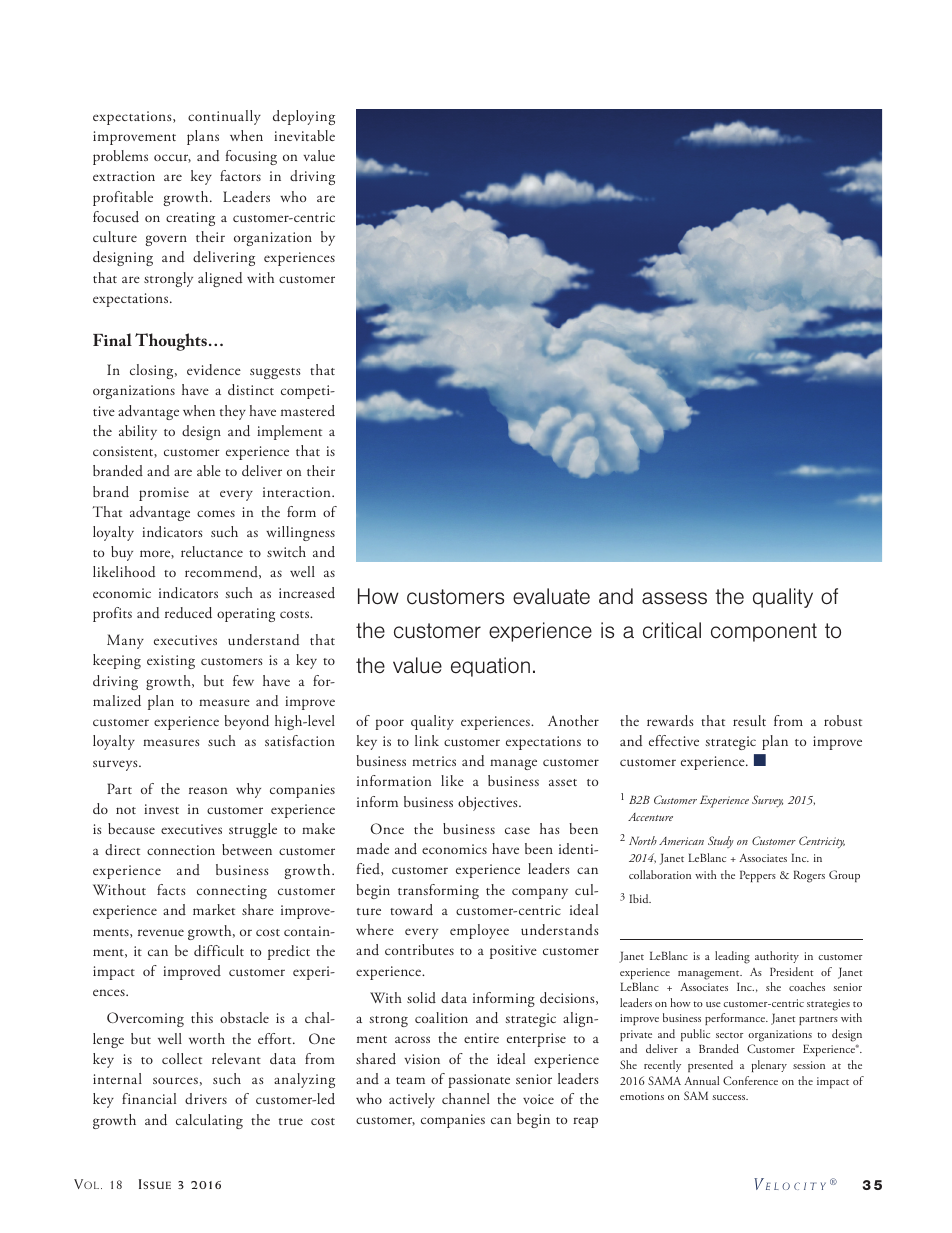 The image size is (952, 1233). Describe the element at coordinates (490, 667) in the screenshot. I see `equation` at that location.
